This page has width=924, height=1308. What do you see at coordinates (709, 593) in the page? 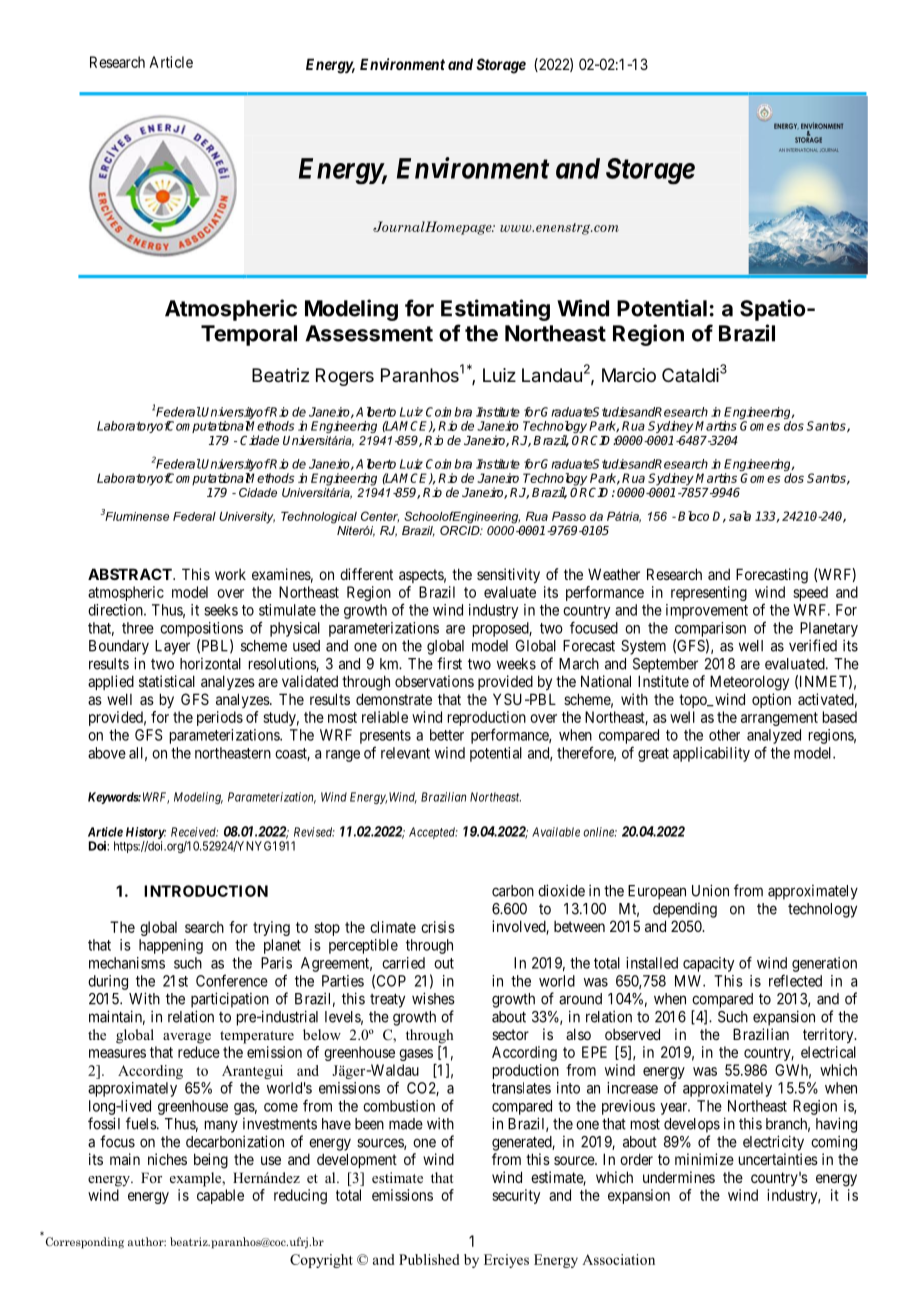
I see `representing` at bounding box center [709, 593].
